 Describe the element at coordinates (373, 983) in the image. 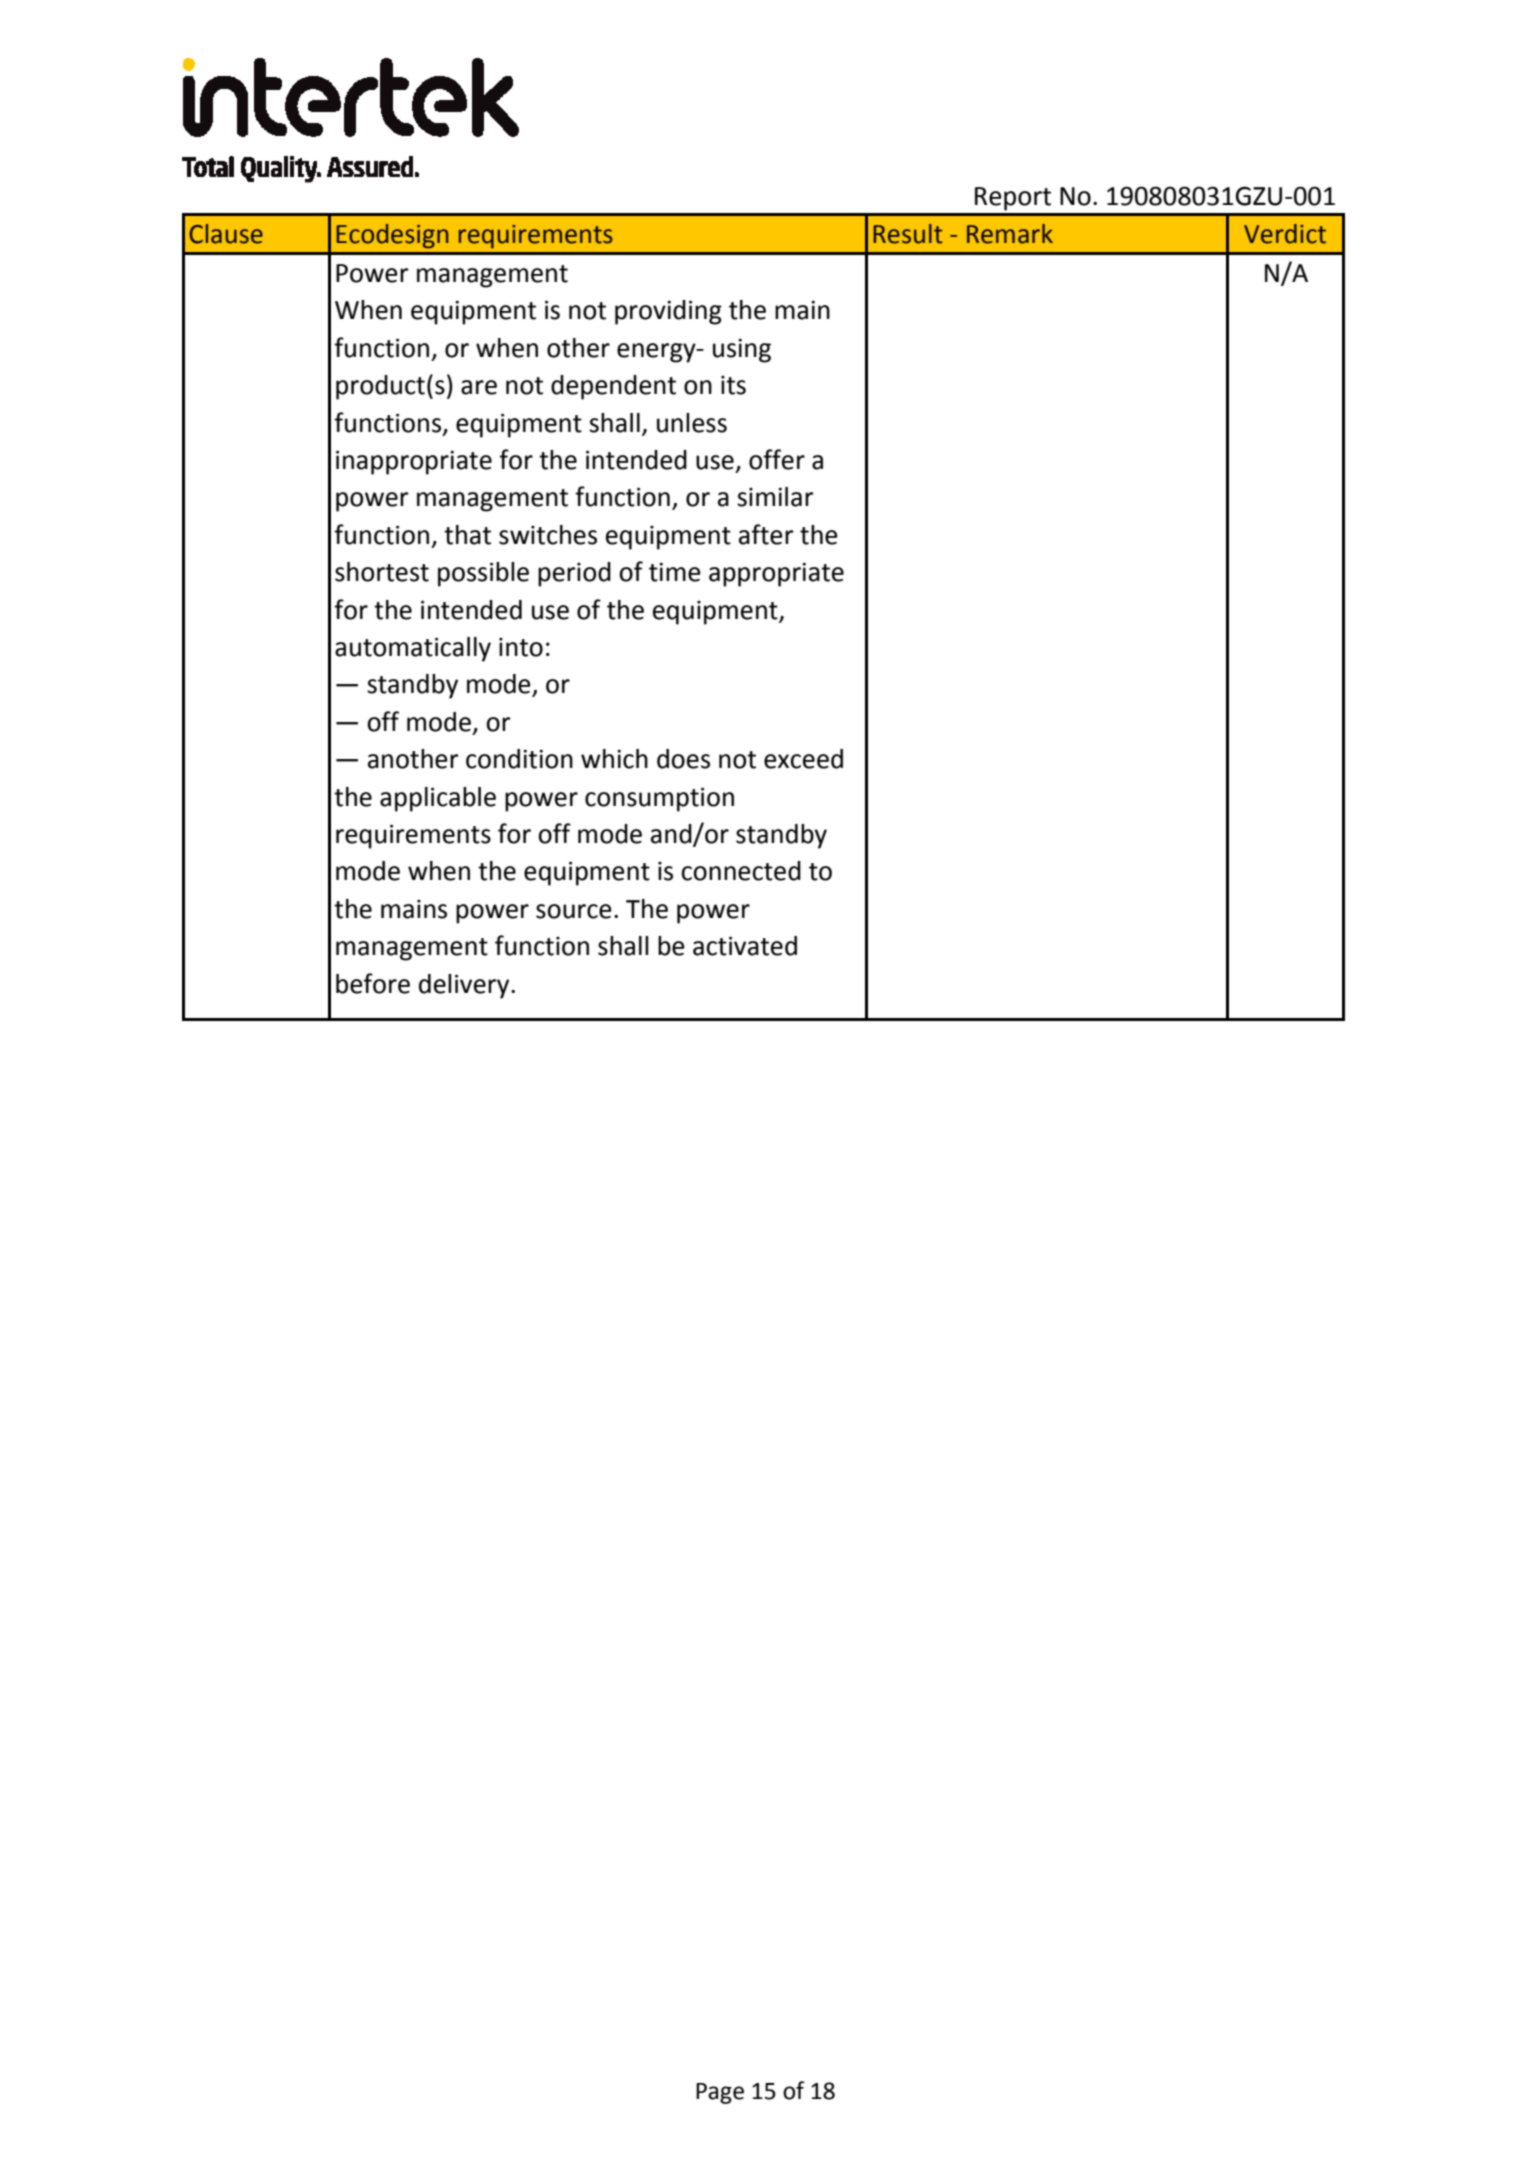

I see `before` at that location.
